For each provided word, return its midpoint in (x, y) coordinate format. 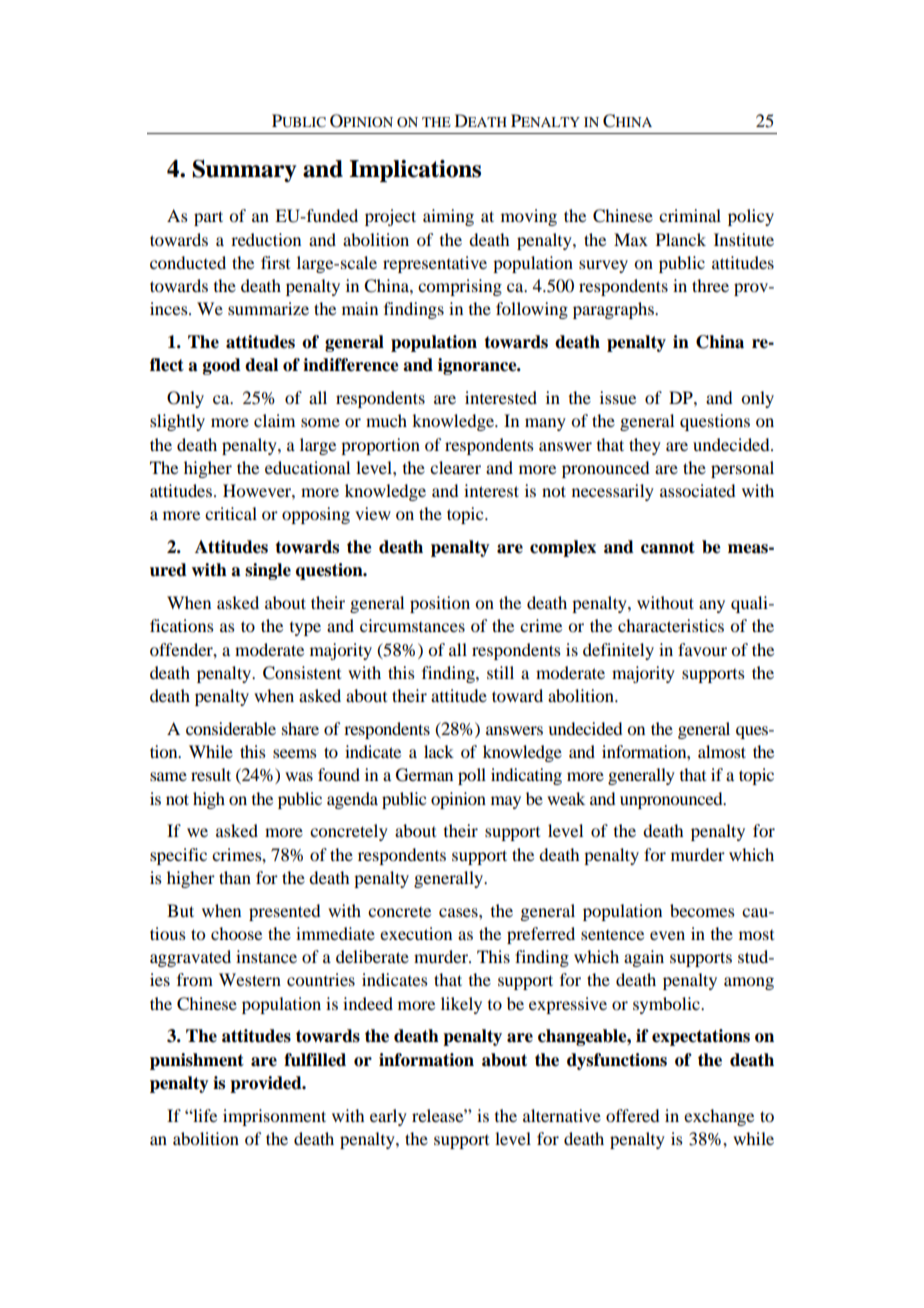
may (506, 802)
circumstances (412, 625)
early (388, 1117)
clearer (455, 467)
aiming (448, 217)
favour (702, 649)
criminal (690, 215)
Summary (244, 170)
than (235, 877)
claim (274, 420)
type (305, 629)
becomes (702, 910)
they (645, 446)
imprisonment (274, 1117)
